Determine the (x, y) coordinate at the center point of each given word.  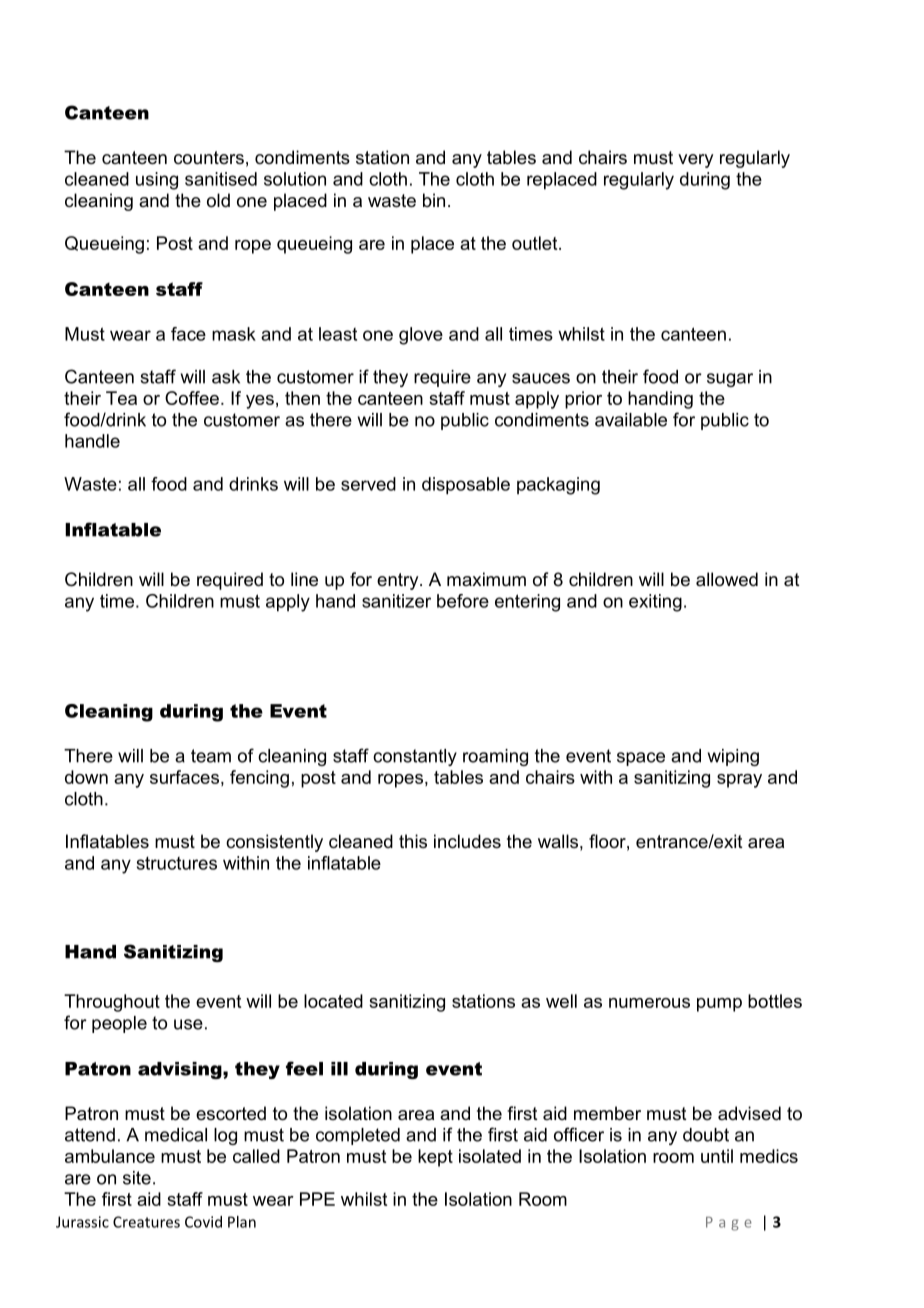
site (137, 1178)
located (333, 1001)
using (157, 181)
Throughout (112, 1003)
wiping (733, 757)
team (211, 756)
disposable (466, 486)
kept (435, 1158)
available (631, 420)
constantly (415, 757)
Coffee (192, 398)
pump (719, 1005)
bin (434, 200)
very (695, 161)
